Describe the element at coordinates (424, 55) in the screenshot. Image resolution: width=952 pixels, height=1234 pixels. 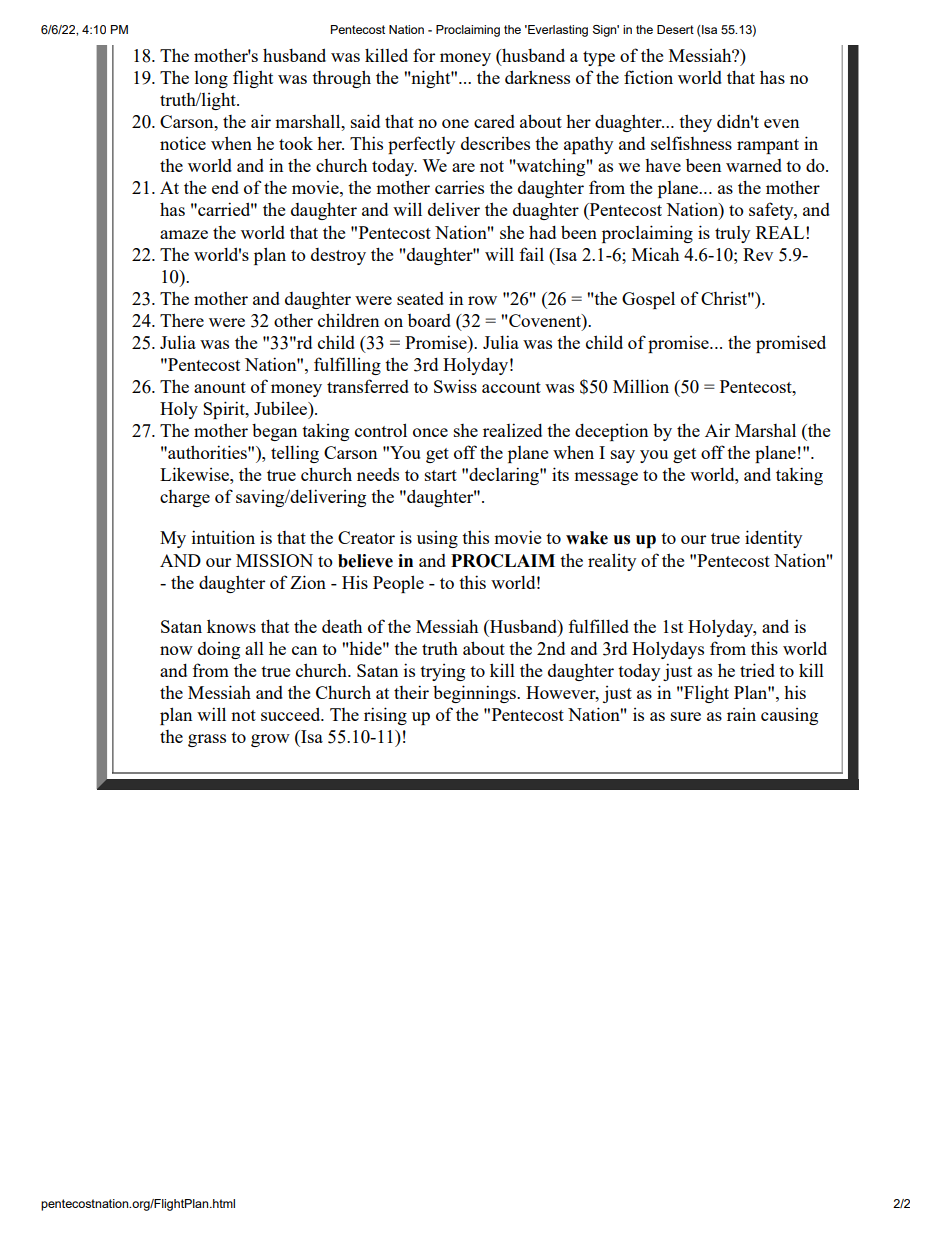
I see `for` at that location.
